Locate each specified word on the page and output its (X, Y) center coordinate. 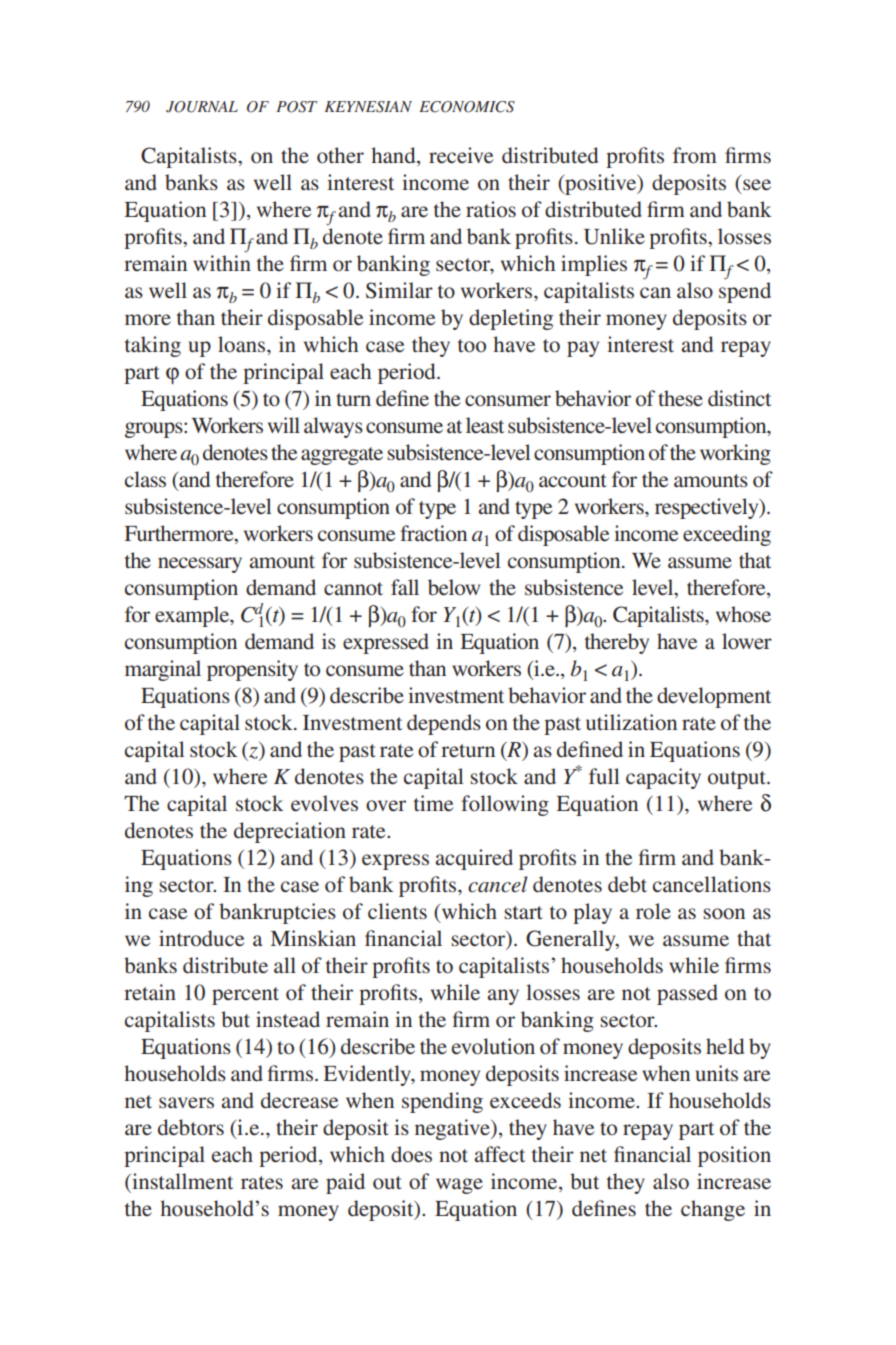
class (145, 479)
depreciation (290, 832)
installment (181, 1181)
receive (461, 155)
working (735, 454)
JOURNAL (202, 107)
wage (459, 1186)
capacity (663, 778)
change (713, 1210)
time (433, 803)
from (695, 155)
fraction (433, 533)
